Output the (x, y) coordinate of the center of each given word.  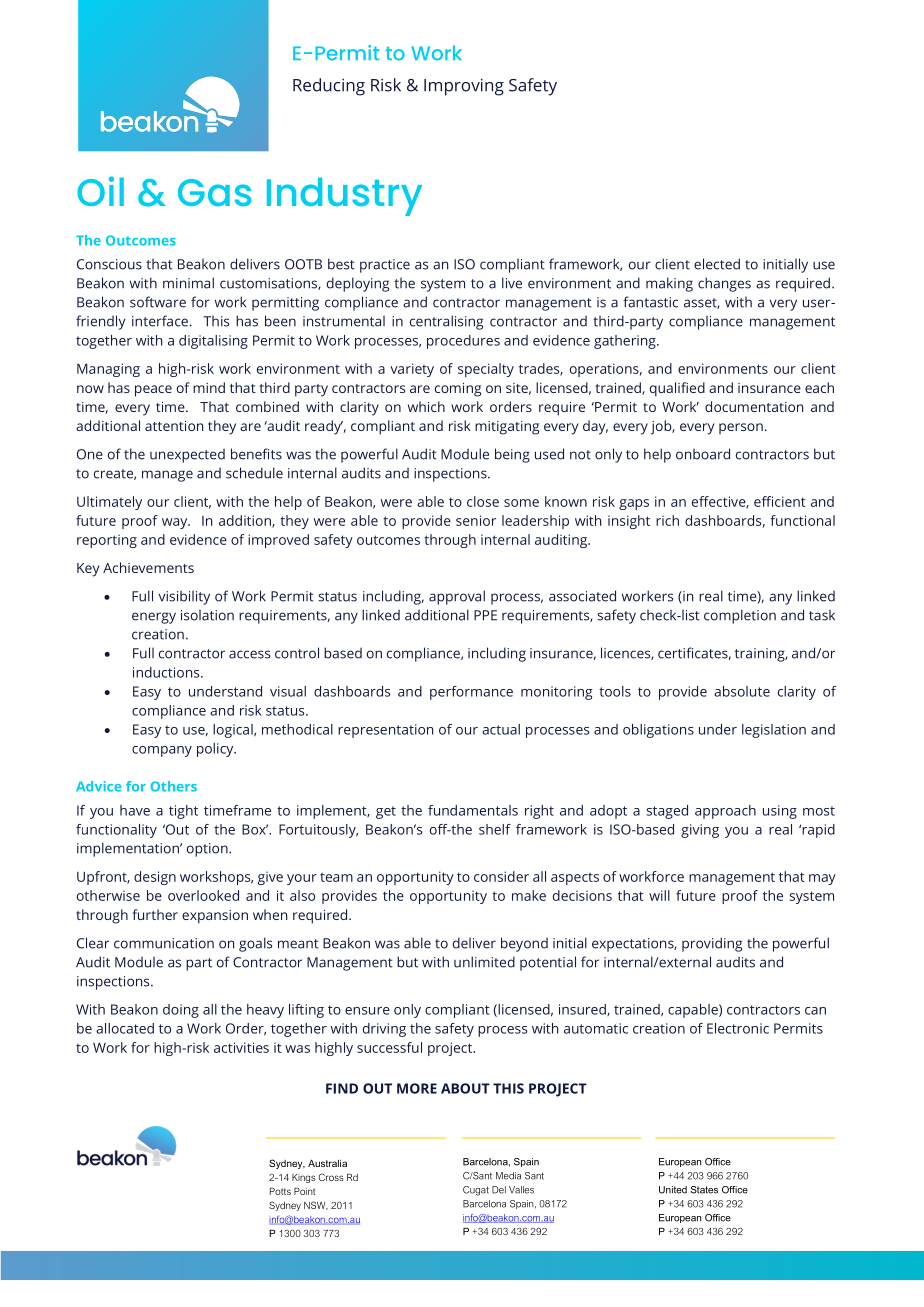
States (704, 1190)
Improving (464, 87)
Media (508, 1176)
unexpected (187, 455)
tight (183, 812)
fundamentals (473, 810)
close (483, 501)
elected (717, 264)
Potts (280, 1191)
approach (725, 812)
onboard (703, 454)
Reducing (329, 87)
